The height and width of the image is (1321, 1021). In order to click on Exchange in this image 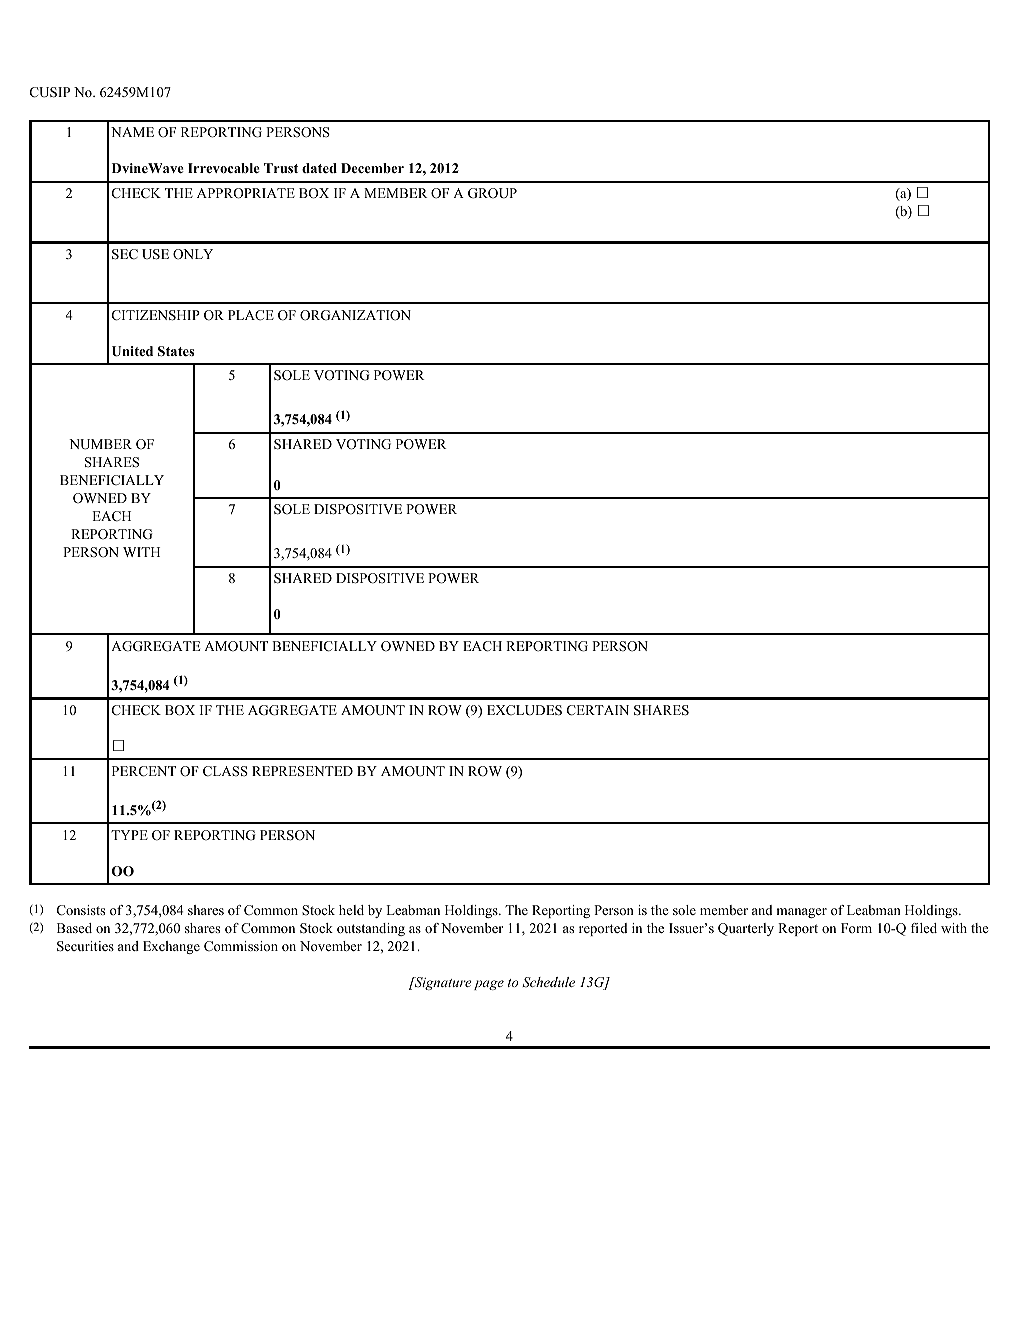, I will do `click(171, 947)`.
